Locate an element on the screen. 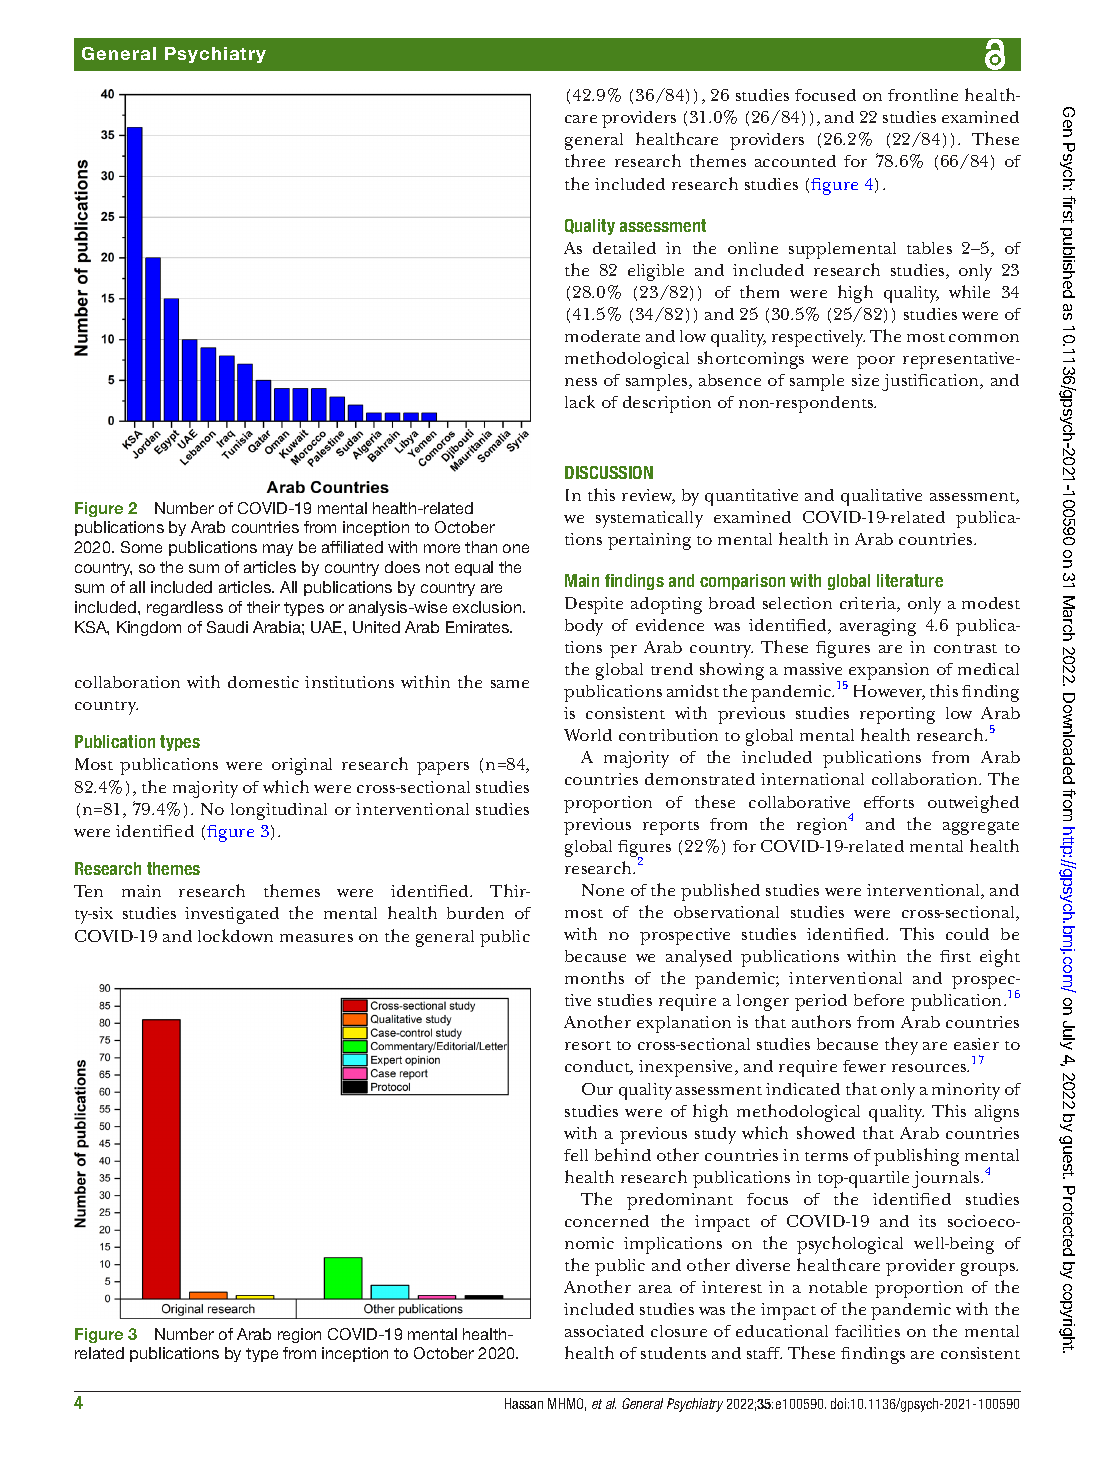 The image size is (1095, 1460). Some is located at coordinates (141, 547).
